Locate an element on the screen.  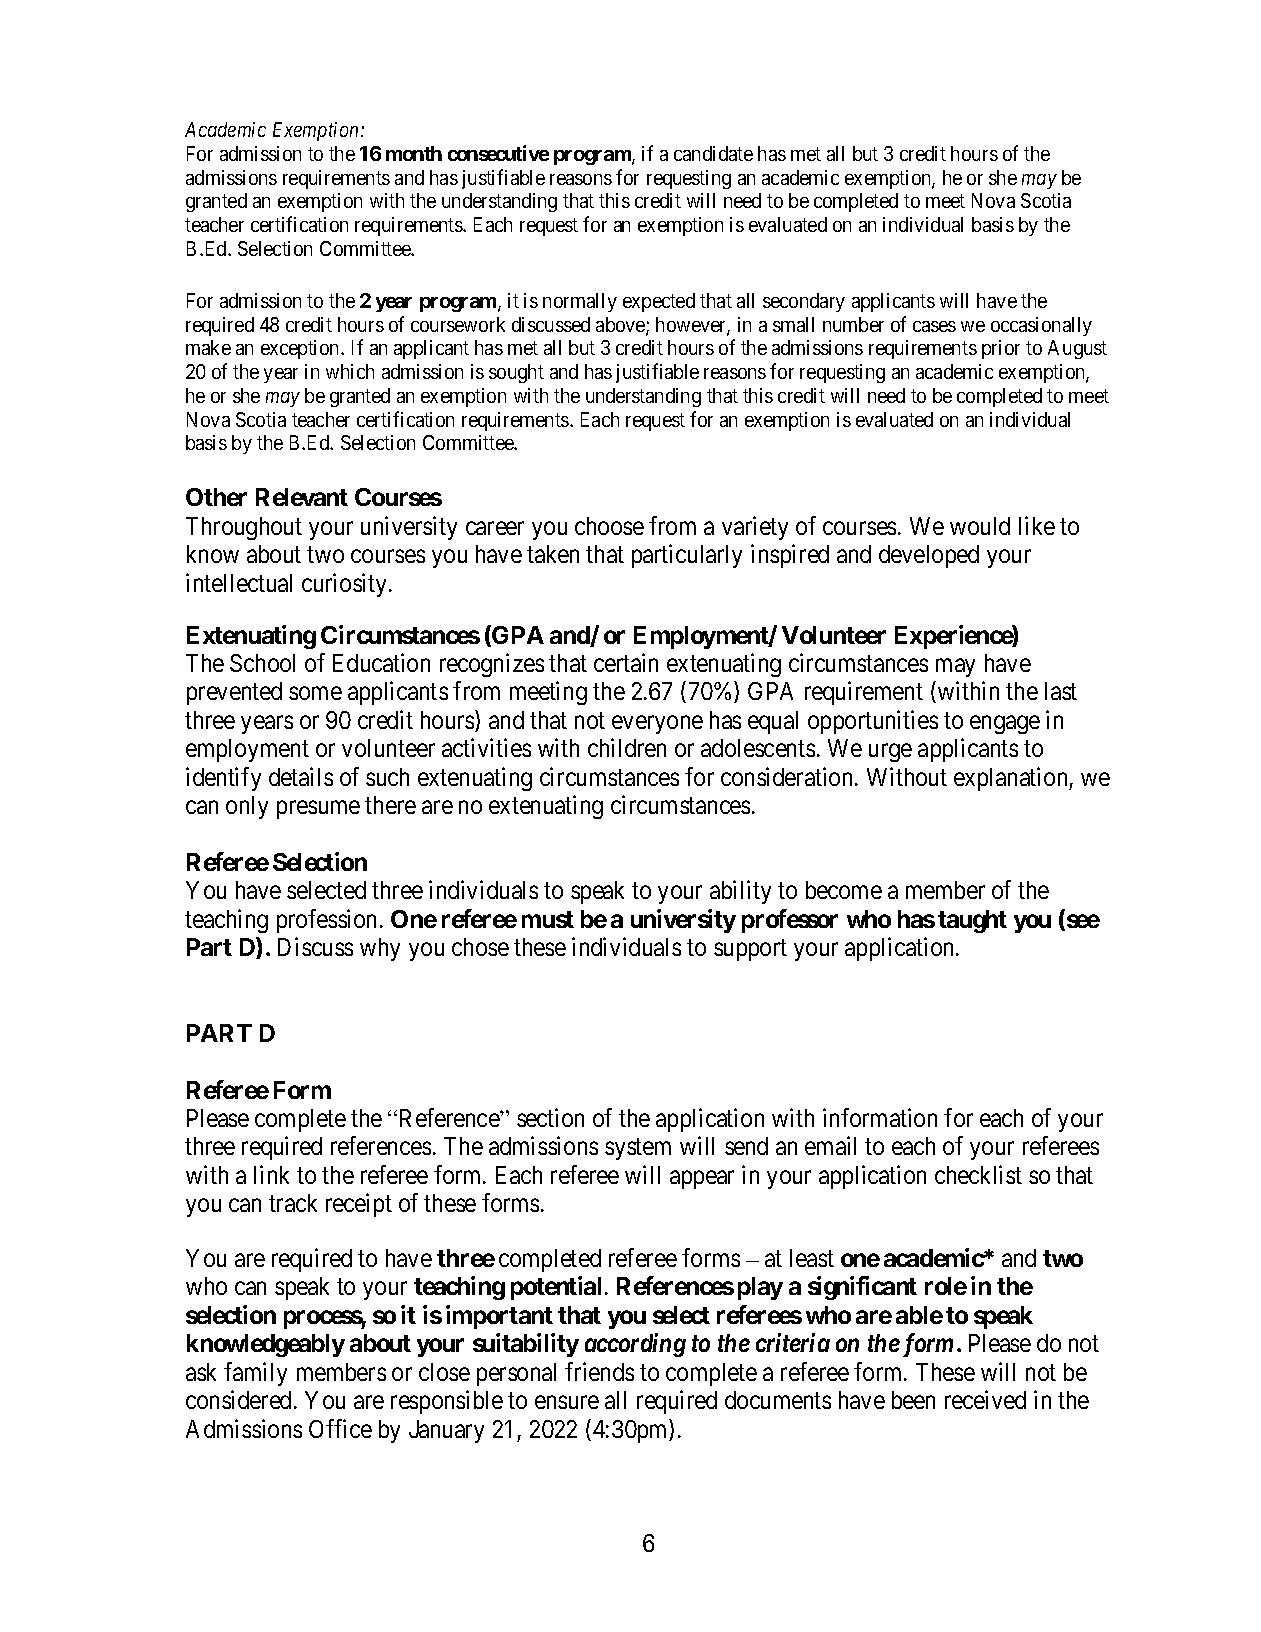
link is located at coordinates (271, 1174).
